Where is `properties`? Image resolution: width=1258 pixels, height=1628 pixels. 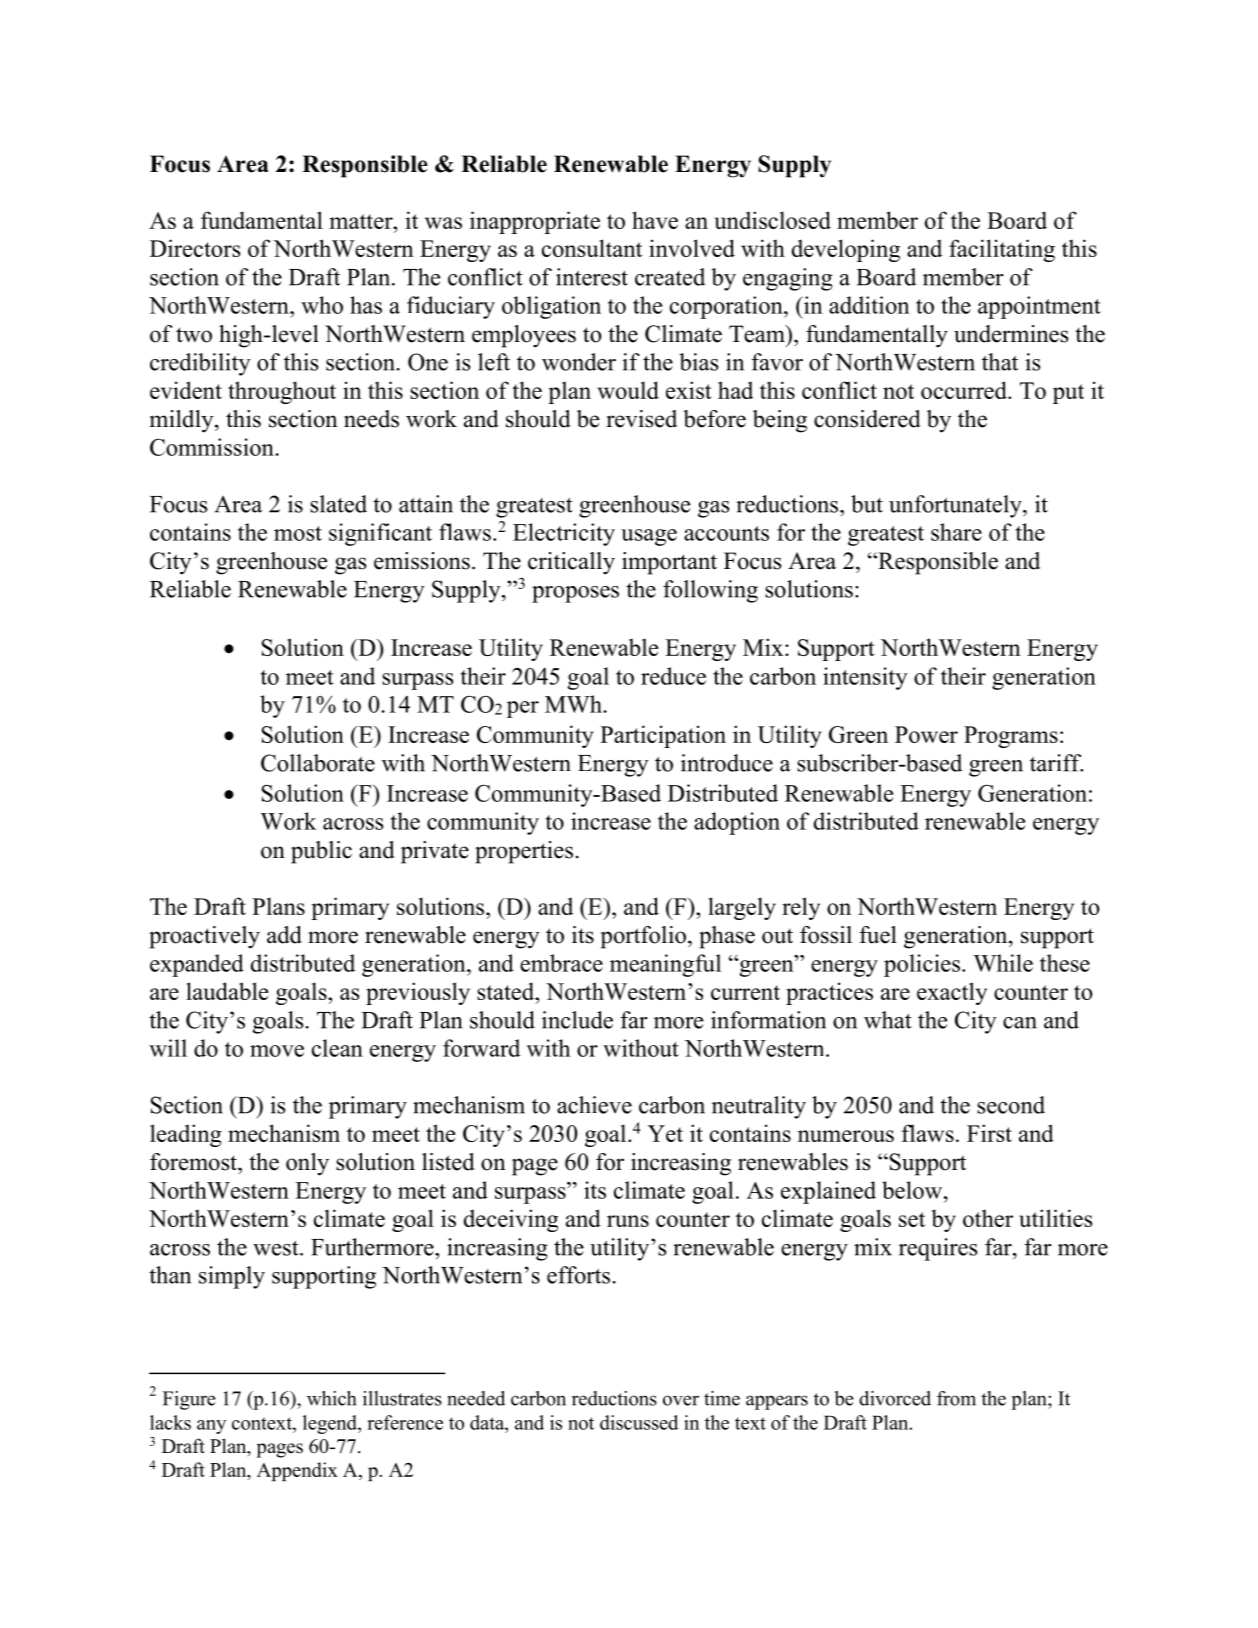
properties is located at coordinates (524, 852).
